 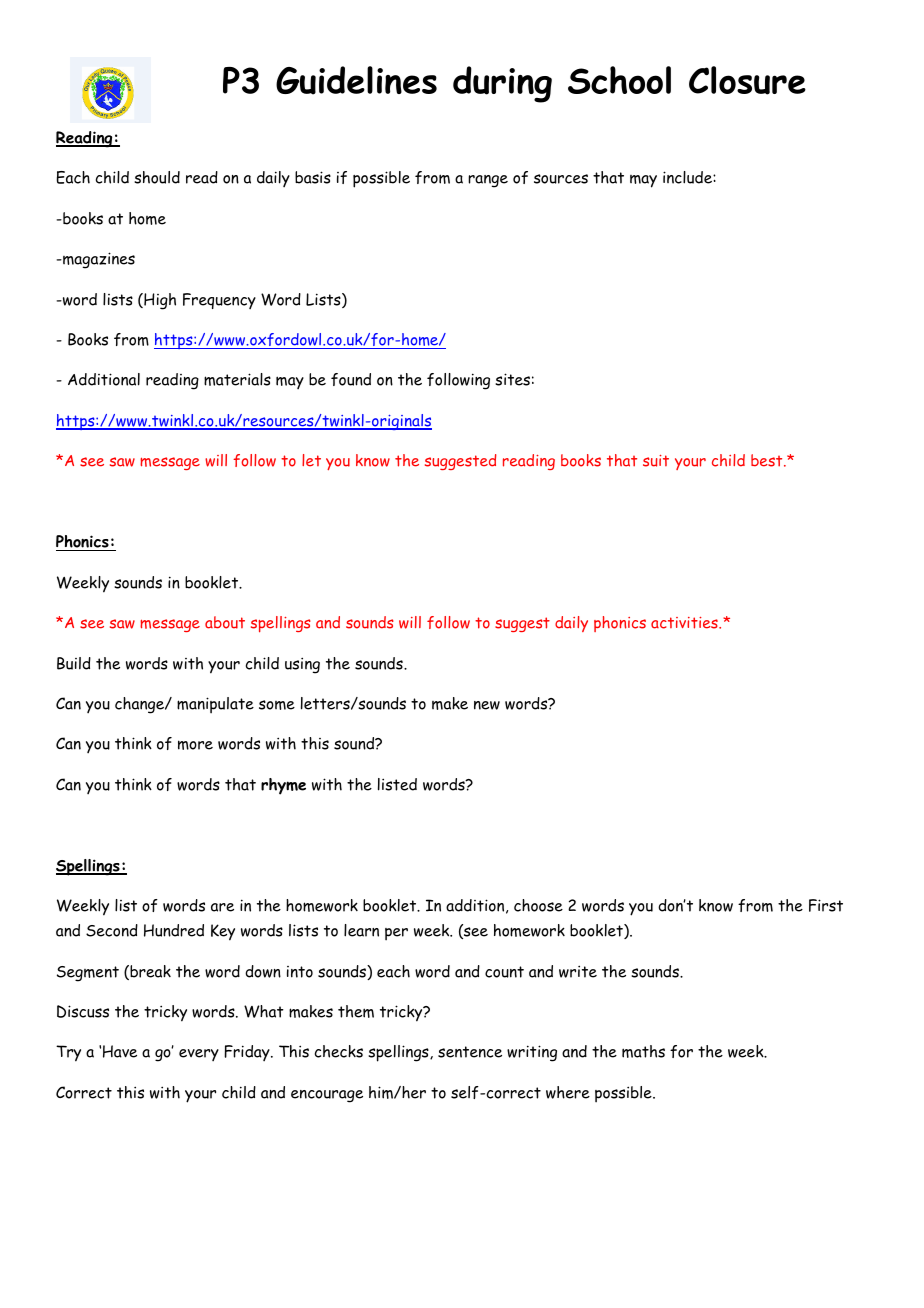 I want to click on maths, so click(x=643, y=1051).
